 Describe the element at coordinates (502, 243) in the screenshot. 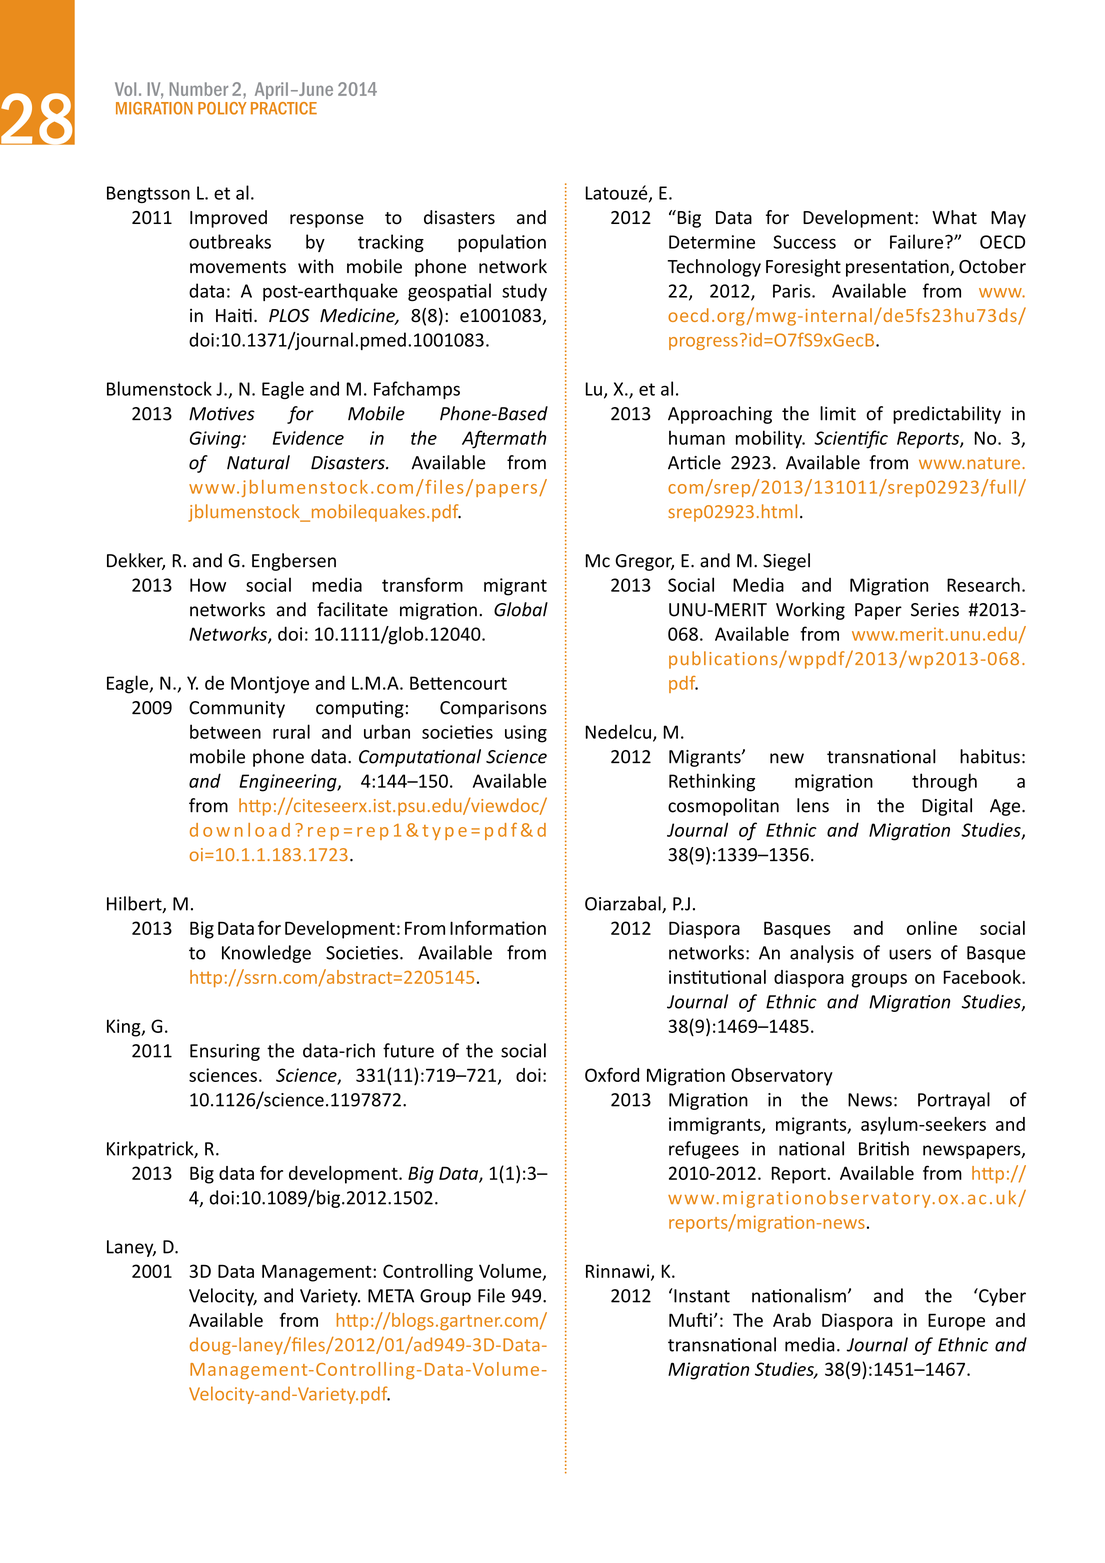

I see `population` at that location.
